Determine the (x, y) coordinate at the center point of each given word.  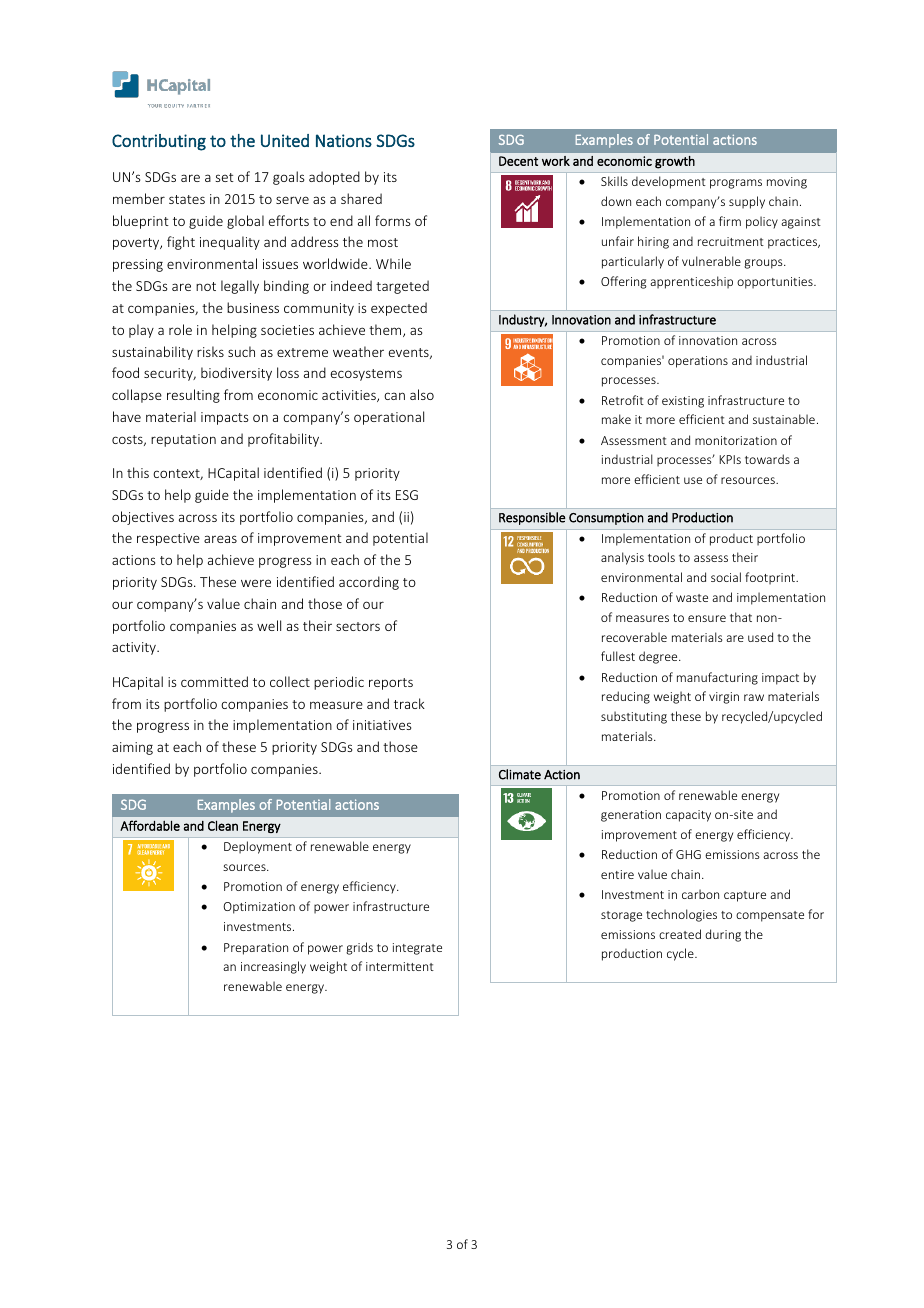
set (224, 177)
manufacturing (717, 678)
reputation (183, 440)
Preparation (256, 949)
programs (736, 184)
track (409, 703)
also (422, 394)
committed (214, 681)
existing (683, 402)
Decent (518, 161)
